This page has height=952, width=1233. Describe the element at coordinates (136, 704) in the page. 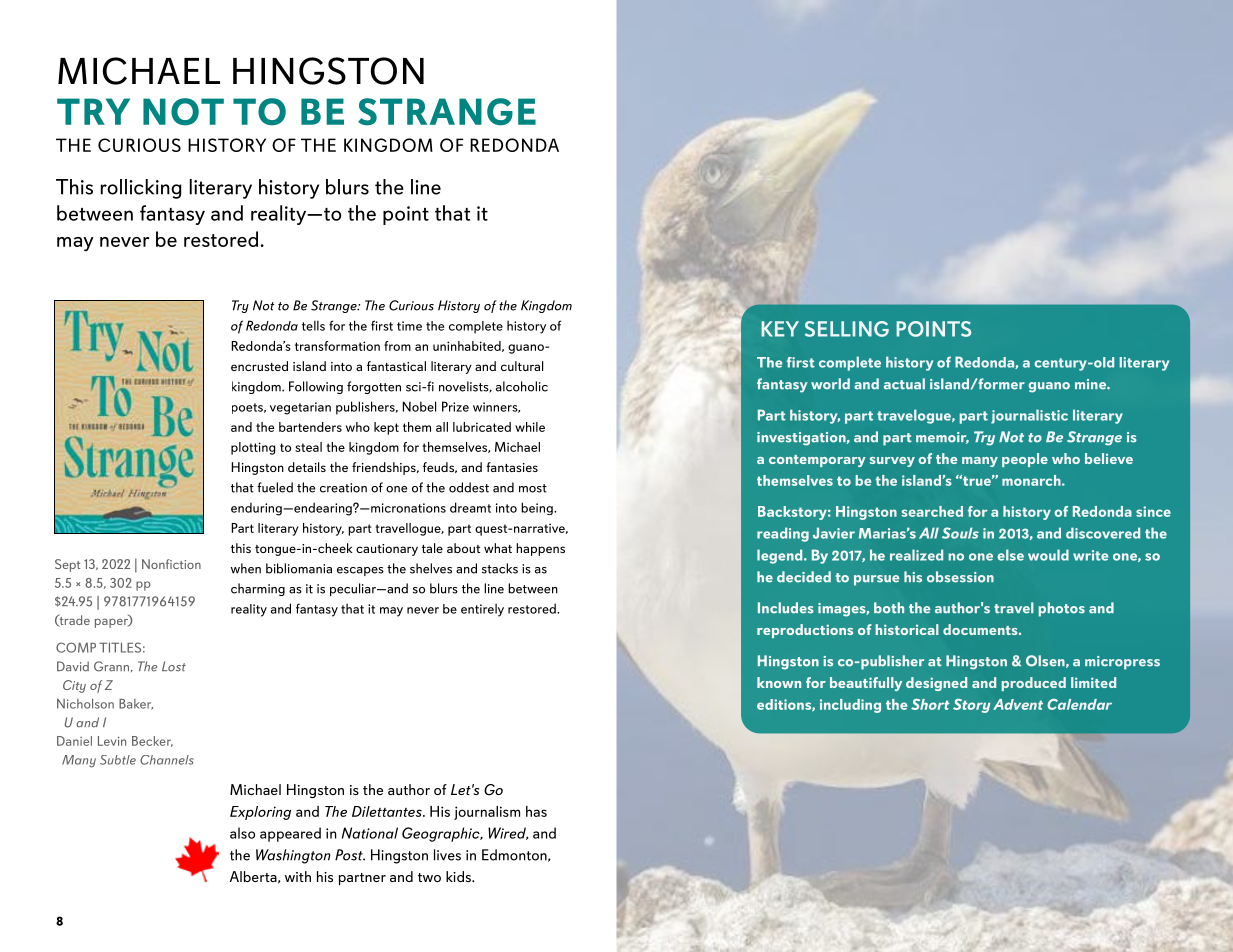

I see `Baker` at that location.
